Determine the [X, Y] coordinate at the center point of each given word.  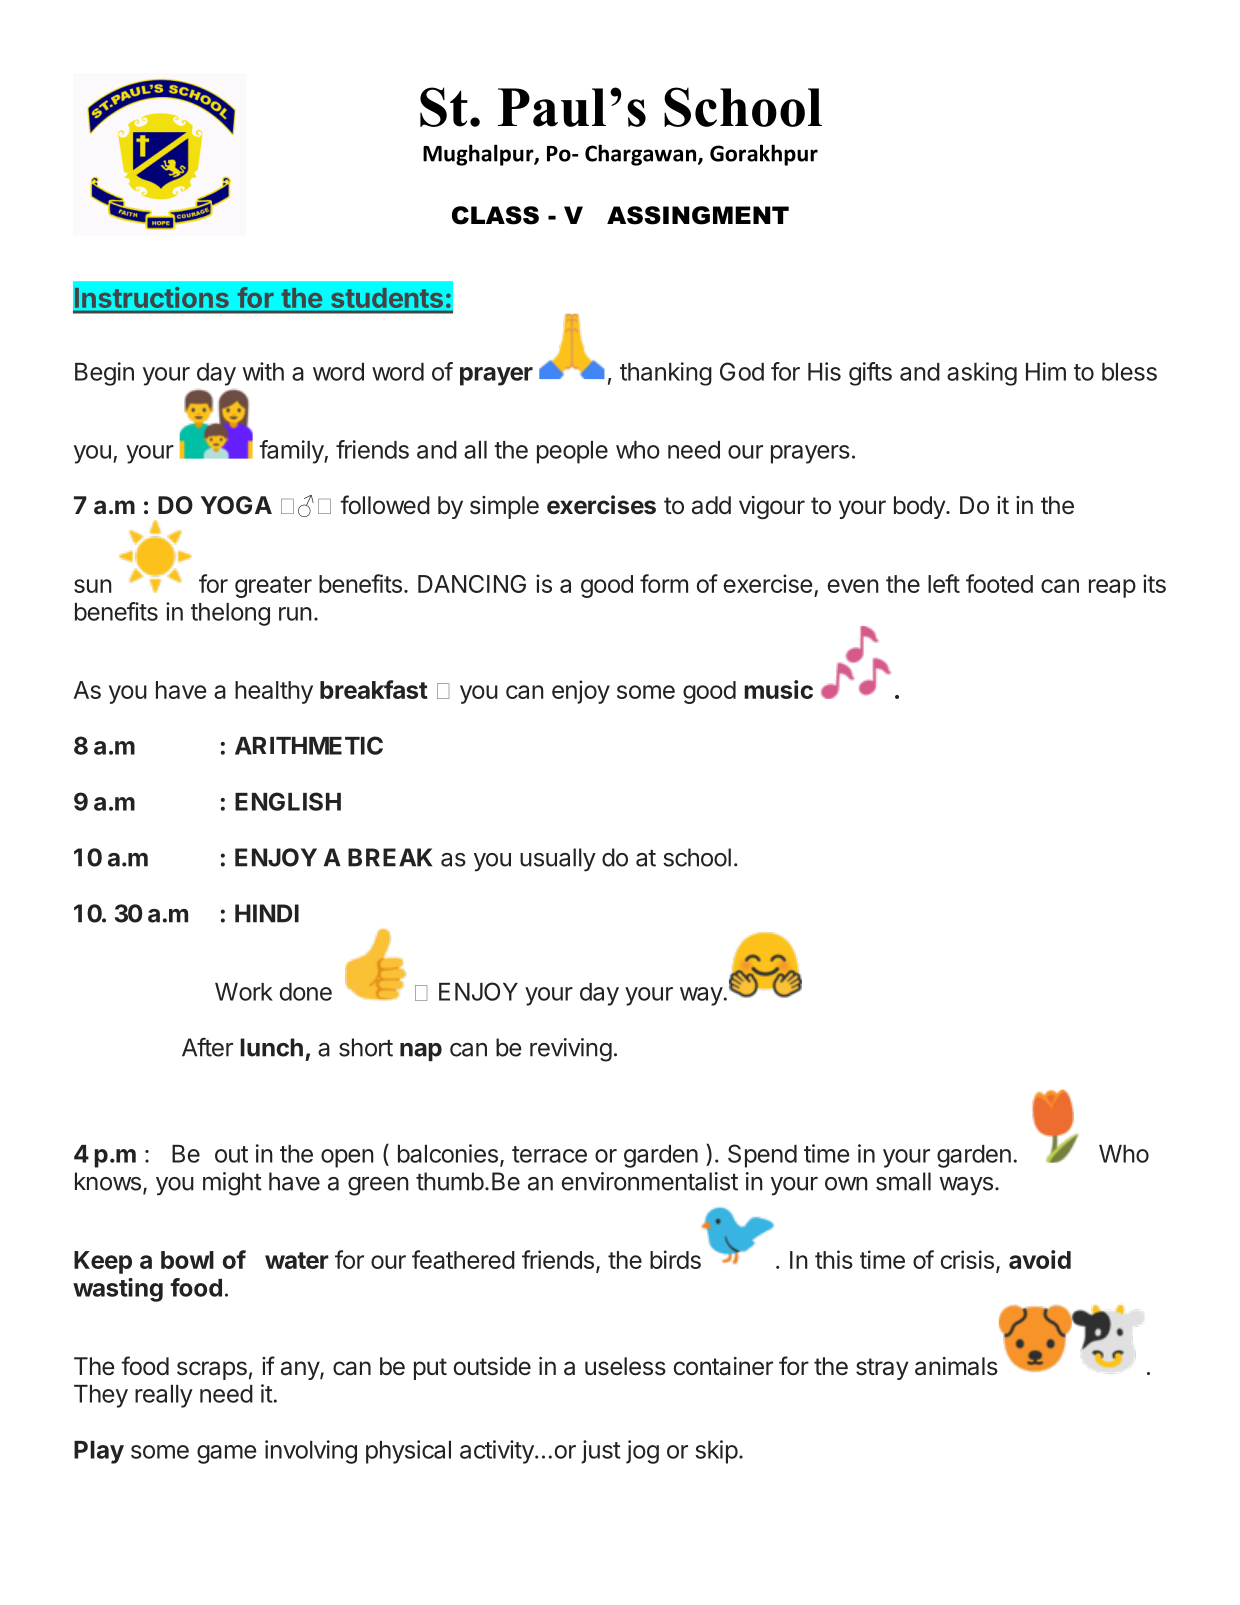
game [226, 1454]
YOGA [236, 505]
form [664, 583]
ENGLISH [288, 801]
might [232, 1184]
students [387, 298]
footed [999, 583]
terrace [549, 1154]
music [778, 689]
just [601, 1452]
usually [558, 860]
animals [956, 1366]
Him [1046, 371]
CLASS [495, 215]
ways [966, 1186]
